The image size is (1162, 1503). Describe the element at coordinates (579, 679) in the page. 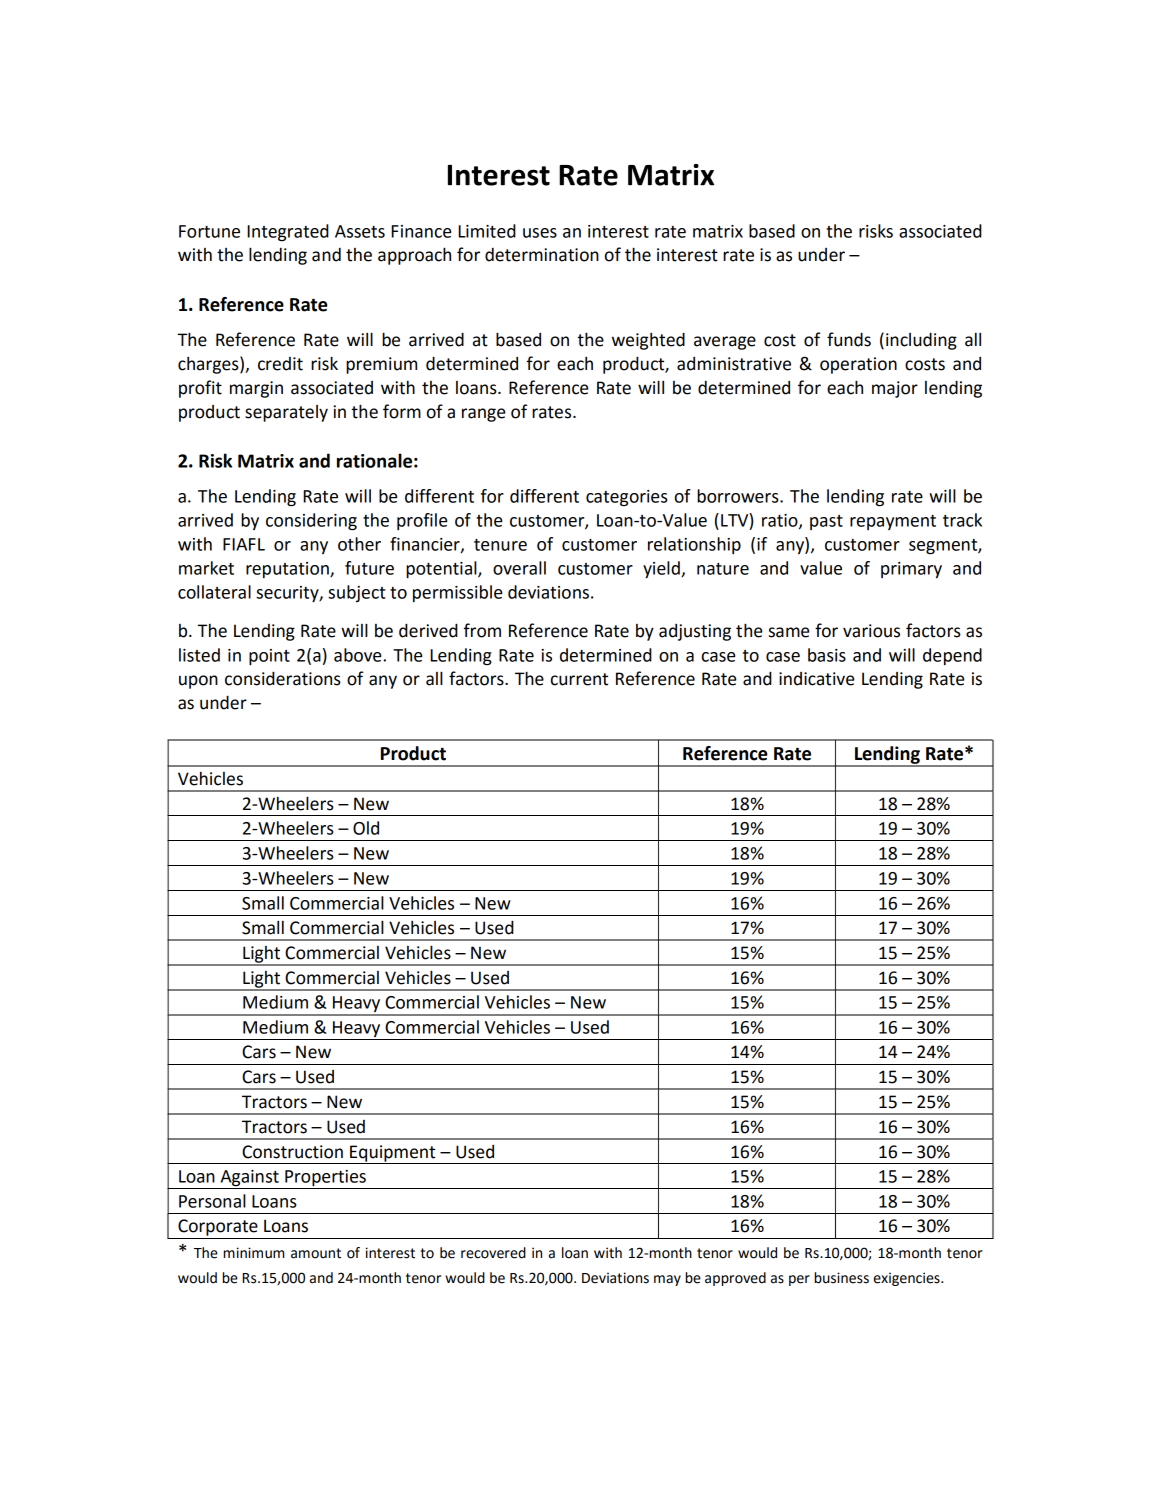

I see `current` at that location.
